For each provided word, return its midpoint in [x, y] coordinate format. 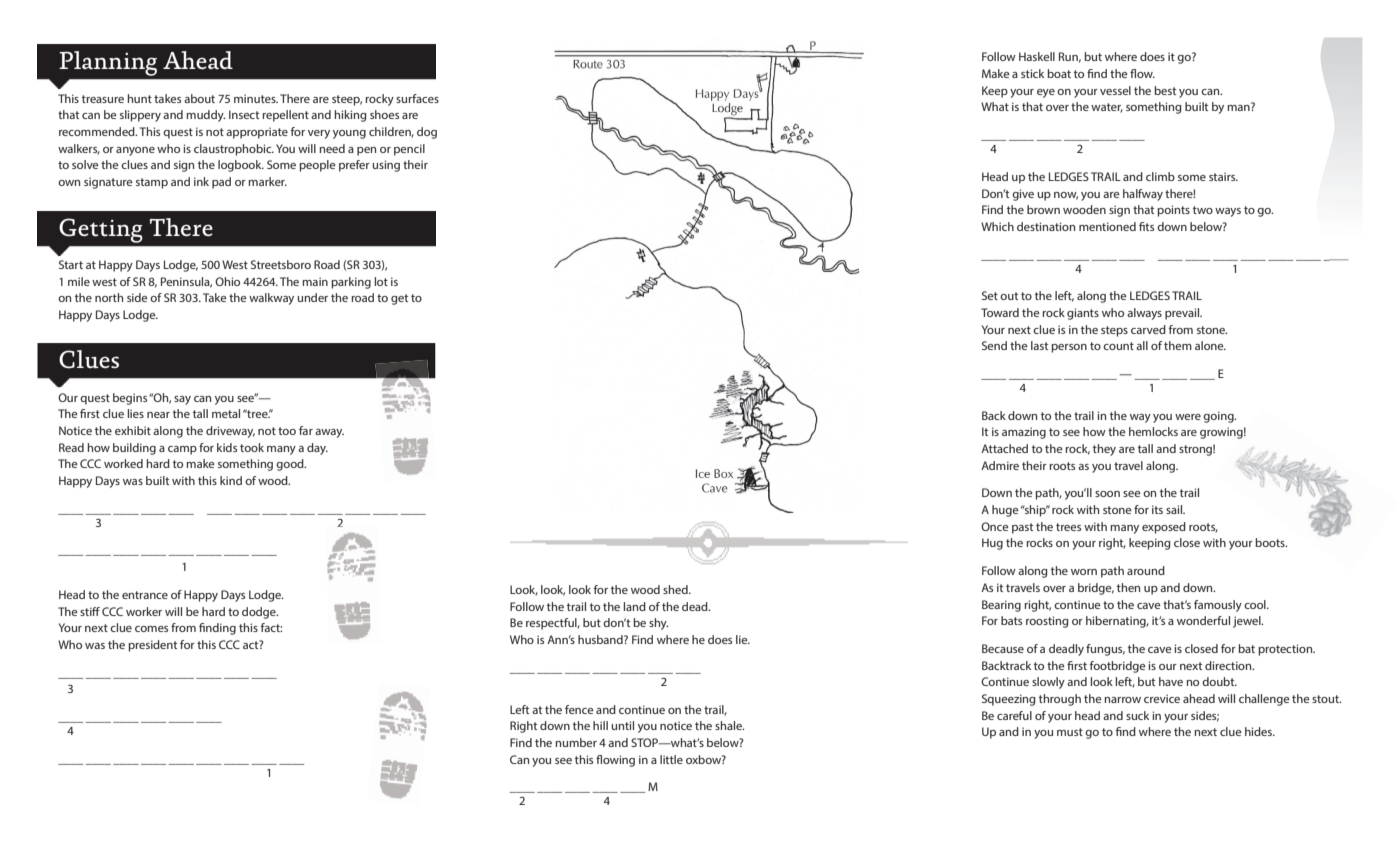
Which [997, 226]
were [1188, 417]
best [1165, 90]
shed [676, 589]
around [1146, 570]
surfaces [417, 98]
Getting [101, 230]
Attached [1004, 448]
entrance [145, 595]
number [576, 742]
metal [226, 413]
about [199, 98]
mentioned [1107, 226]
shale [729, 725]
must [1070, 732]
